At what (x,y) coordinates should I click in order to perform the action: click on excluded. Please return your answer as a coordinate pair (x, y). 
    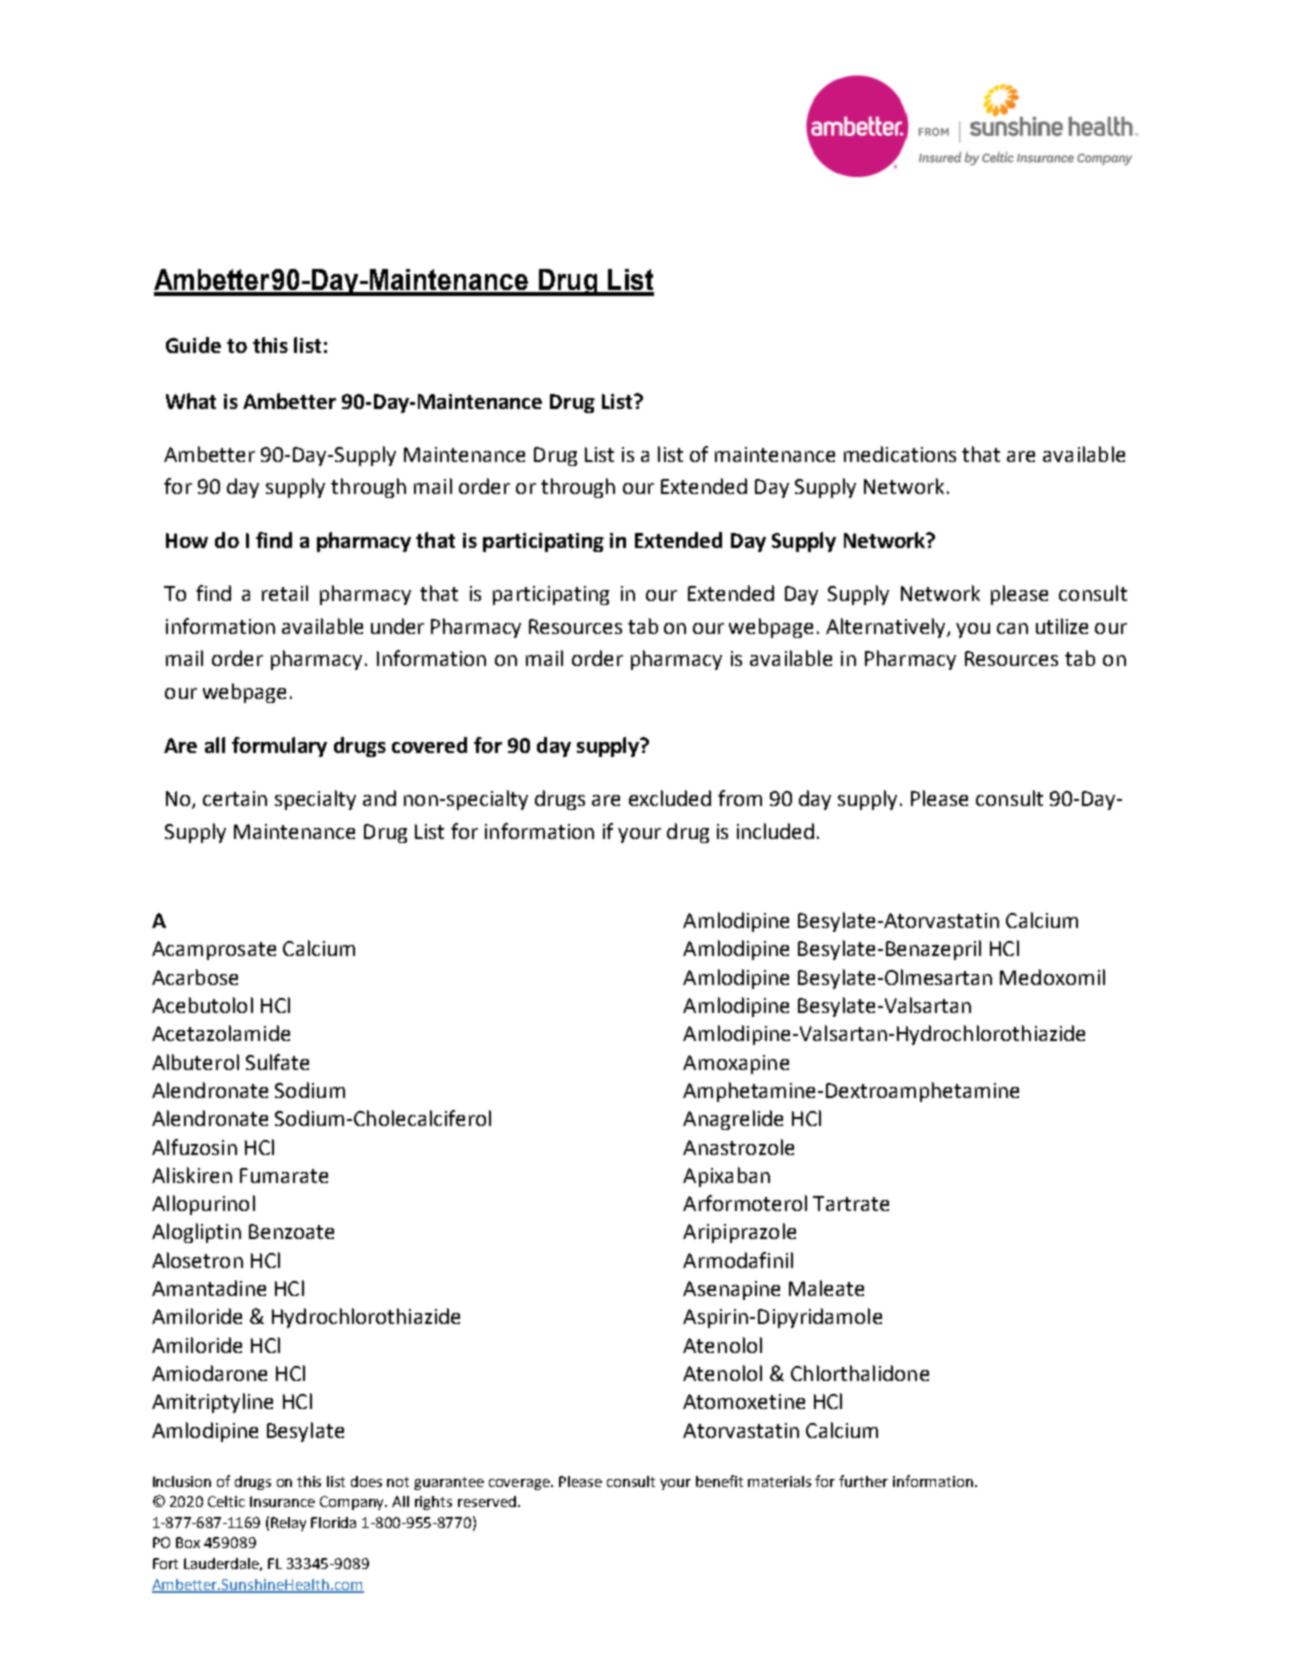
    Looking at the image, I should click on (670, 798).
